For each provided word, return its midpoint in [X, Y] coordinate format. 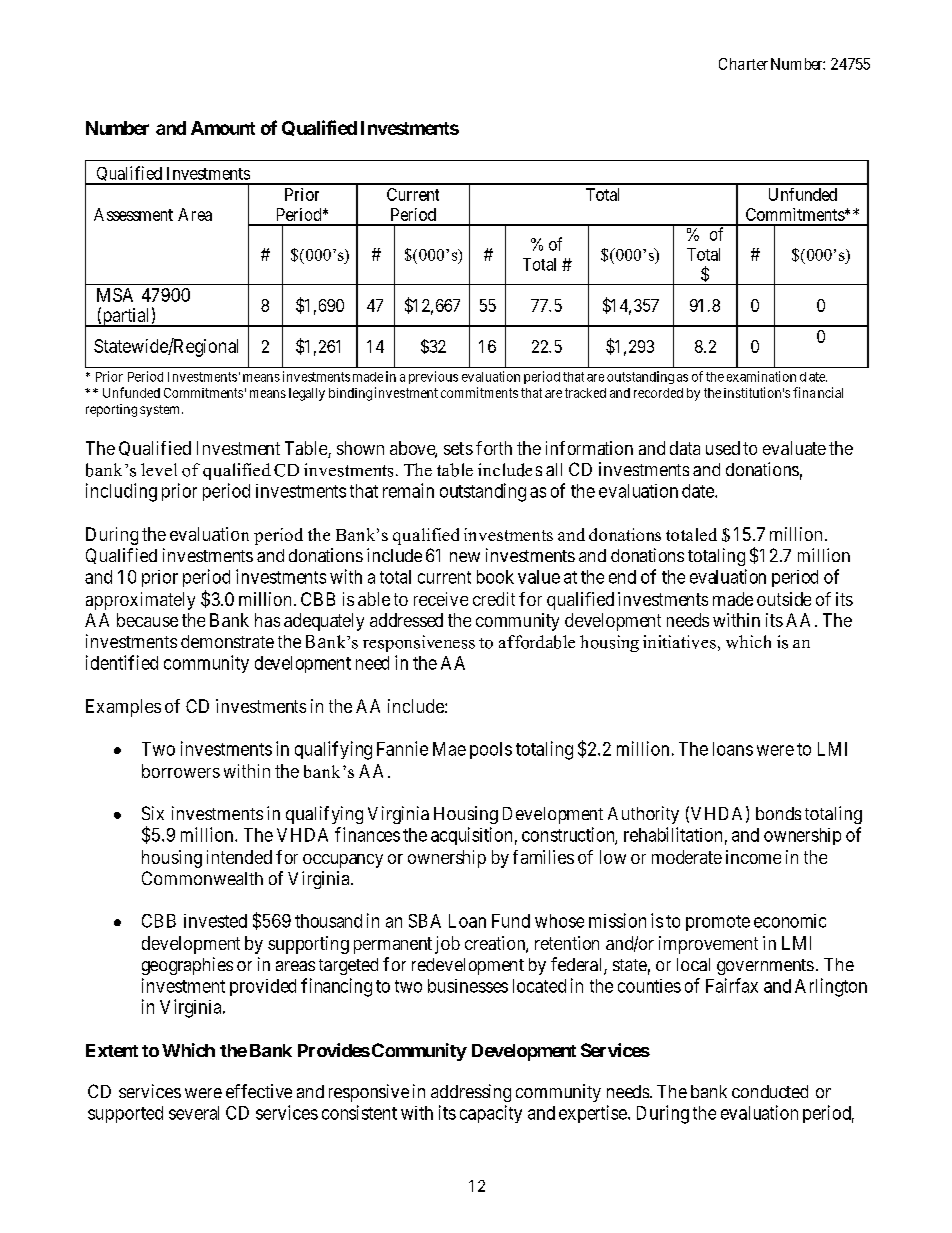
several [194, 1113]
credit [494, 599]
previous [433, 377]
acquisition [471, 836]
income [753, 857]
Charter [743, 64]
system [159, 411]
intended [239, 857]
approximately [140, 601]
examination [761, 376]
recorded [658, 393]
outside [784, 599]
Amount [223, 128]
